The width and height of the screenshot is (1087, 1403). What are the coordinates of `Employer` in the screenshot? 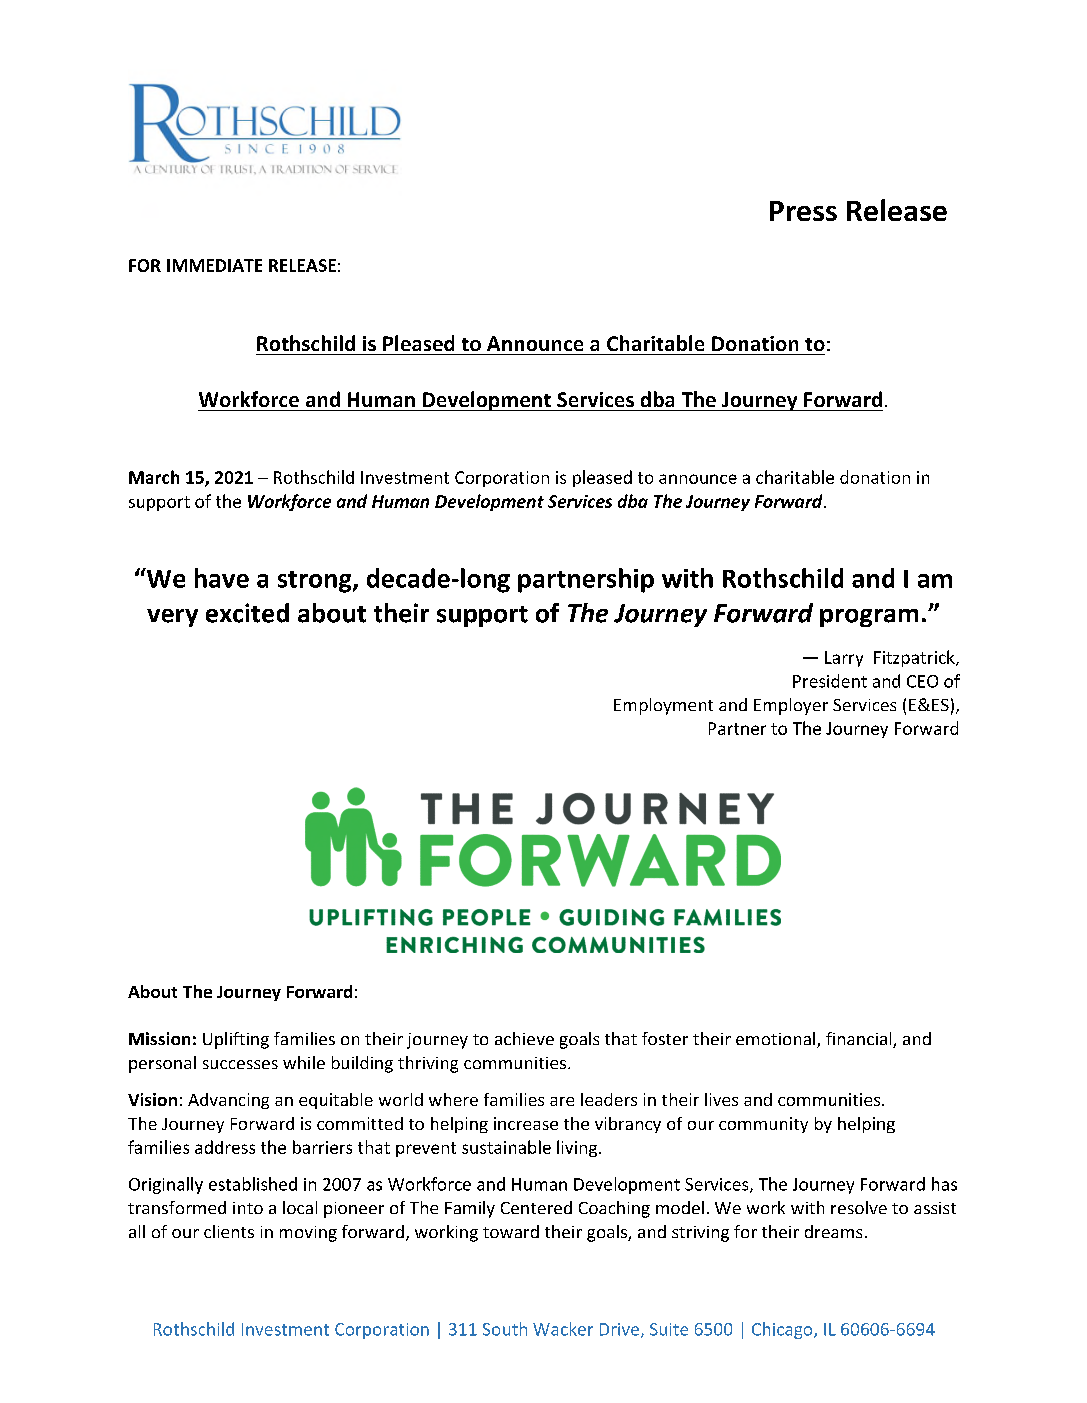 It's located at (791, 706).
